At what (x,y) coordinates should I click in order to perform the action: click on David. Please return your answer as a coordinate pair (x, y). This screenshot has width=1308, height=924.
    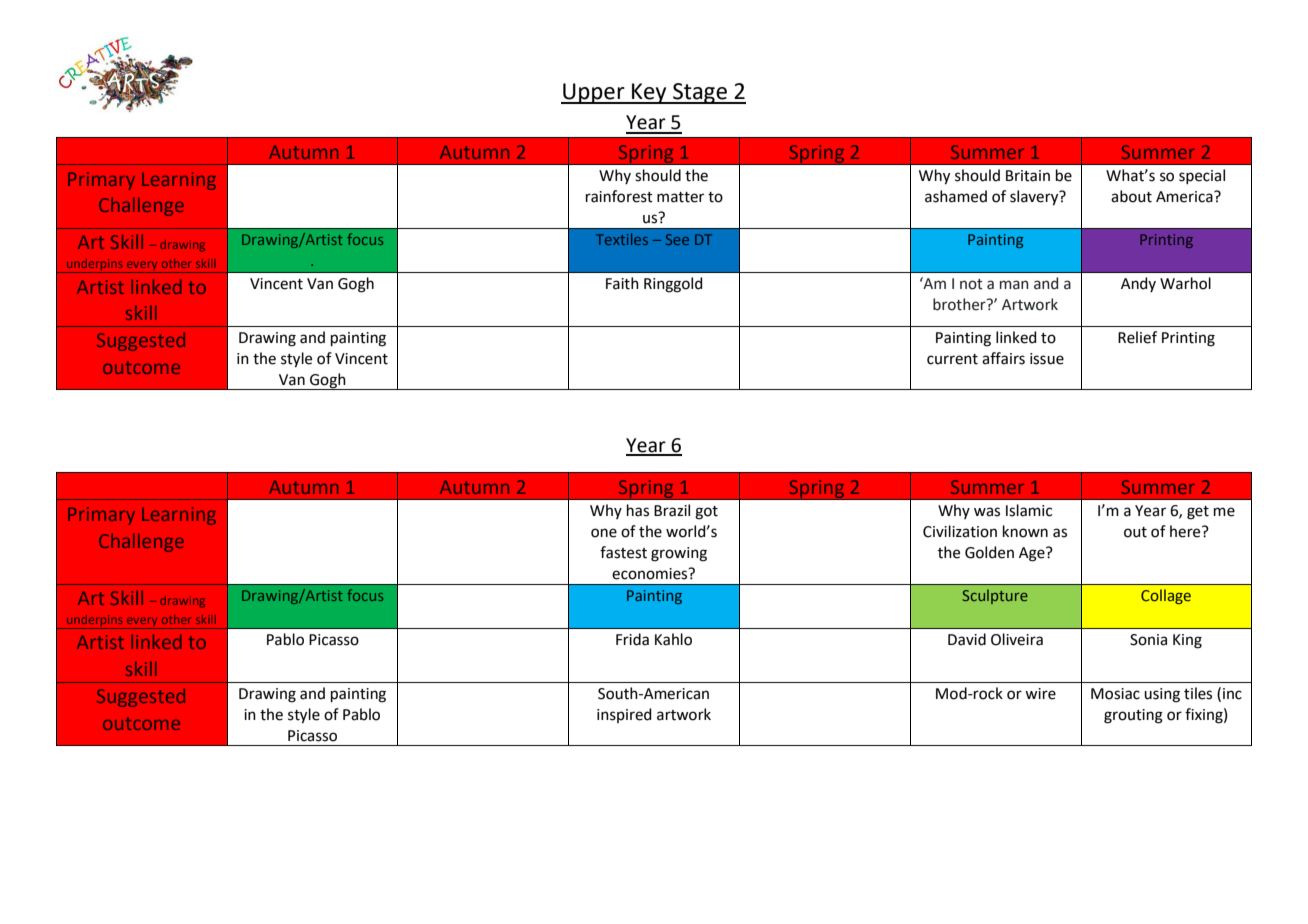
    Looking at the image, I should click on (967, 639).
